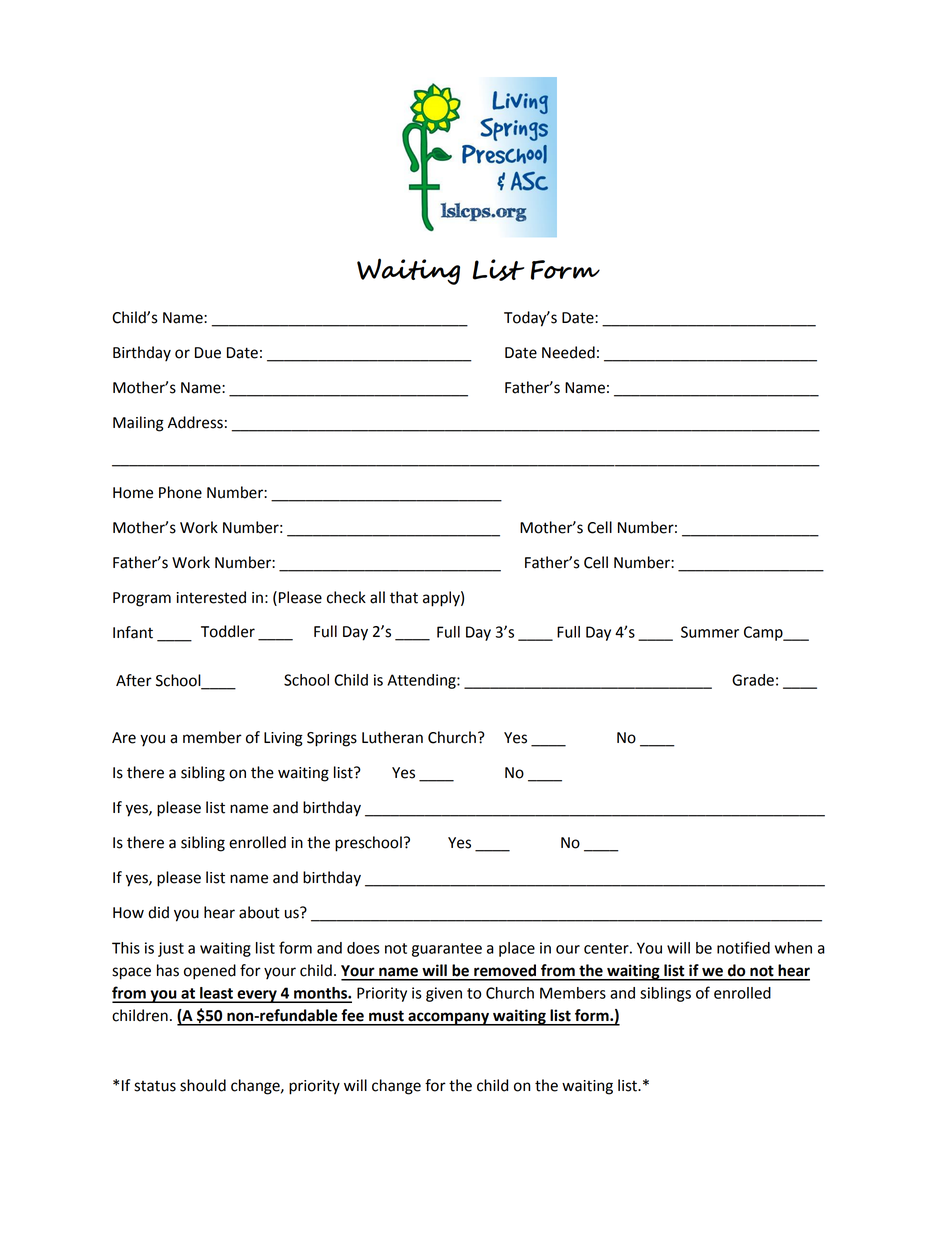  Describe the element at coordinates (743, 947) in the document. I see `notified` at that location.
